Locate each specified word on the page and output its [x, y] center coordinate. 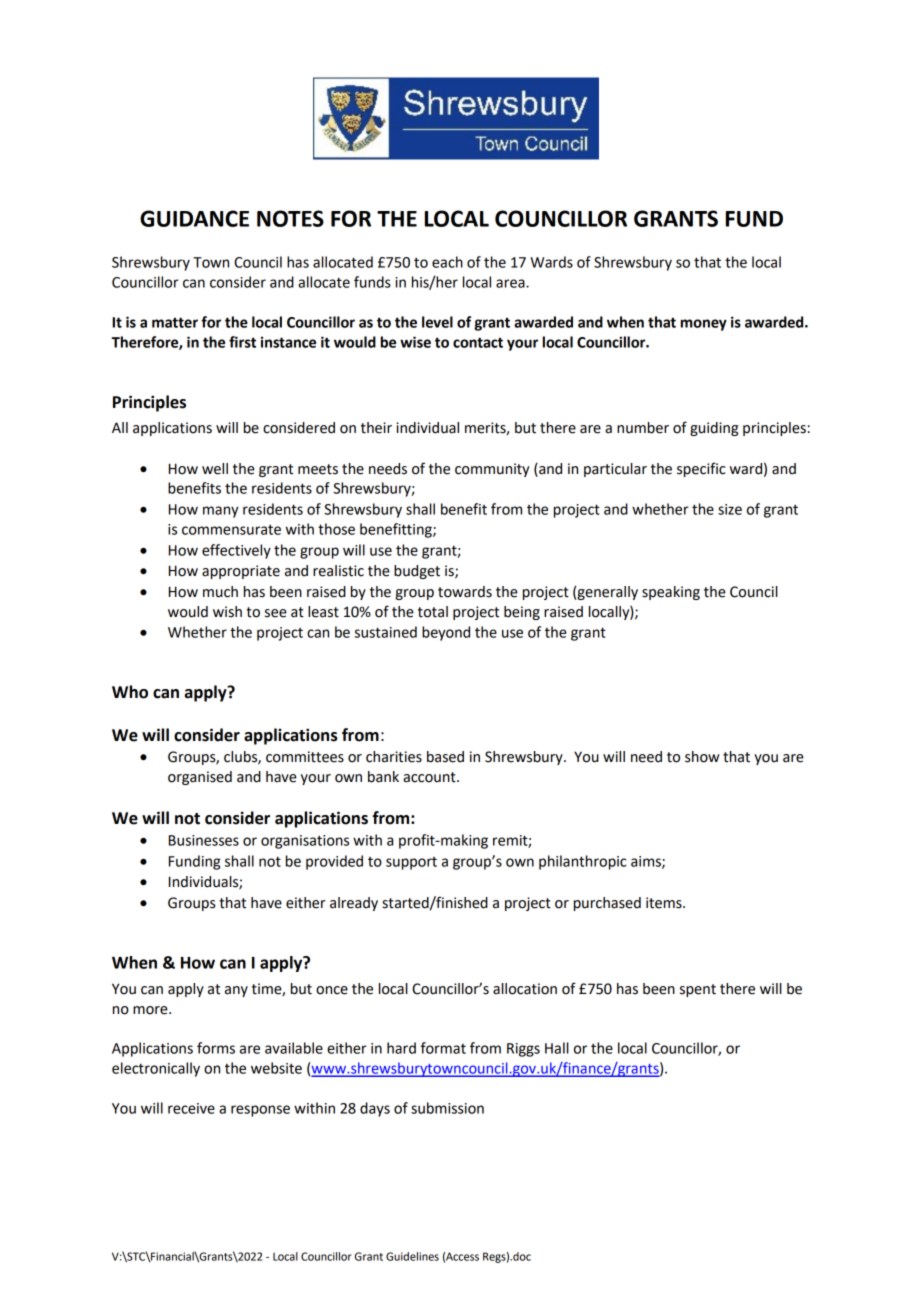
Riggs [523, 1050]
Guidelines [412, 1256]
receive [191, 1108]
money [704, 325]
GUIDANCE [194, 218]
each [447, 262]
